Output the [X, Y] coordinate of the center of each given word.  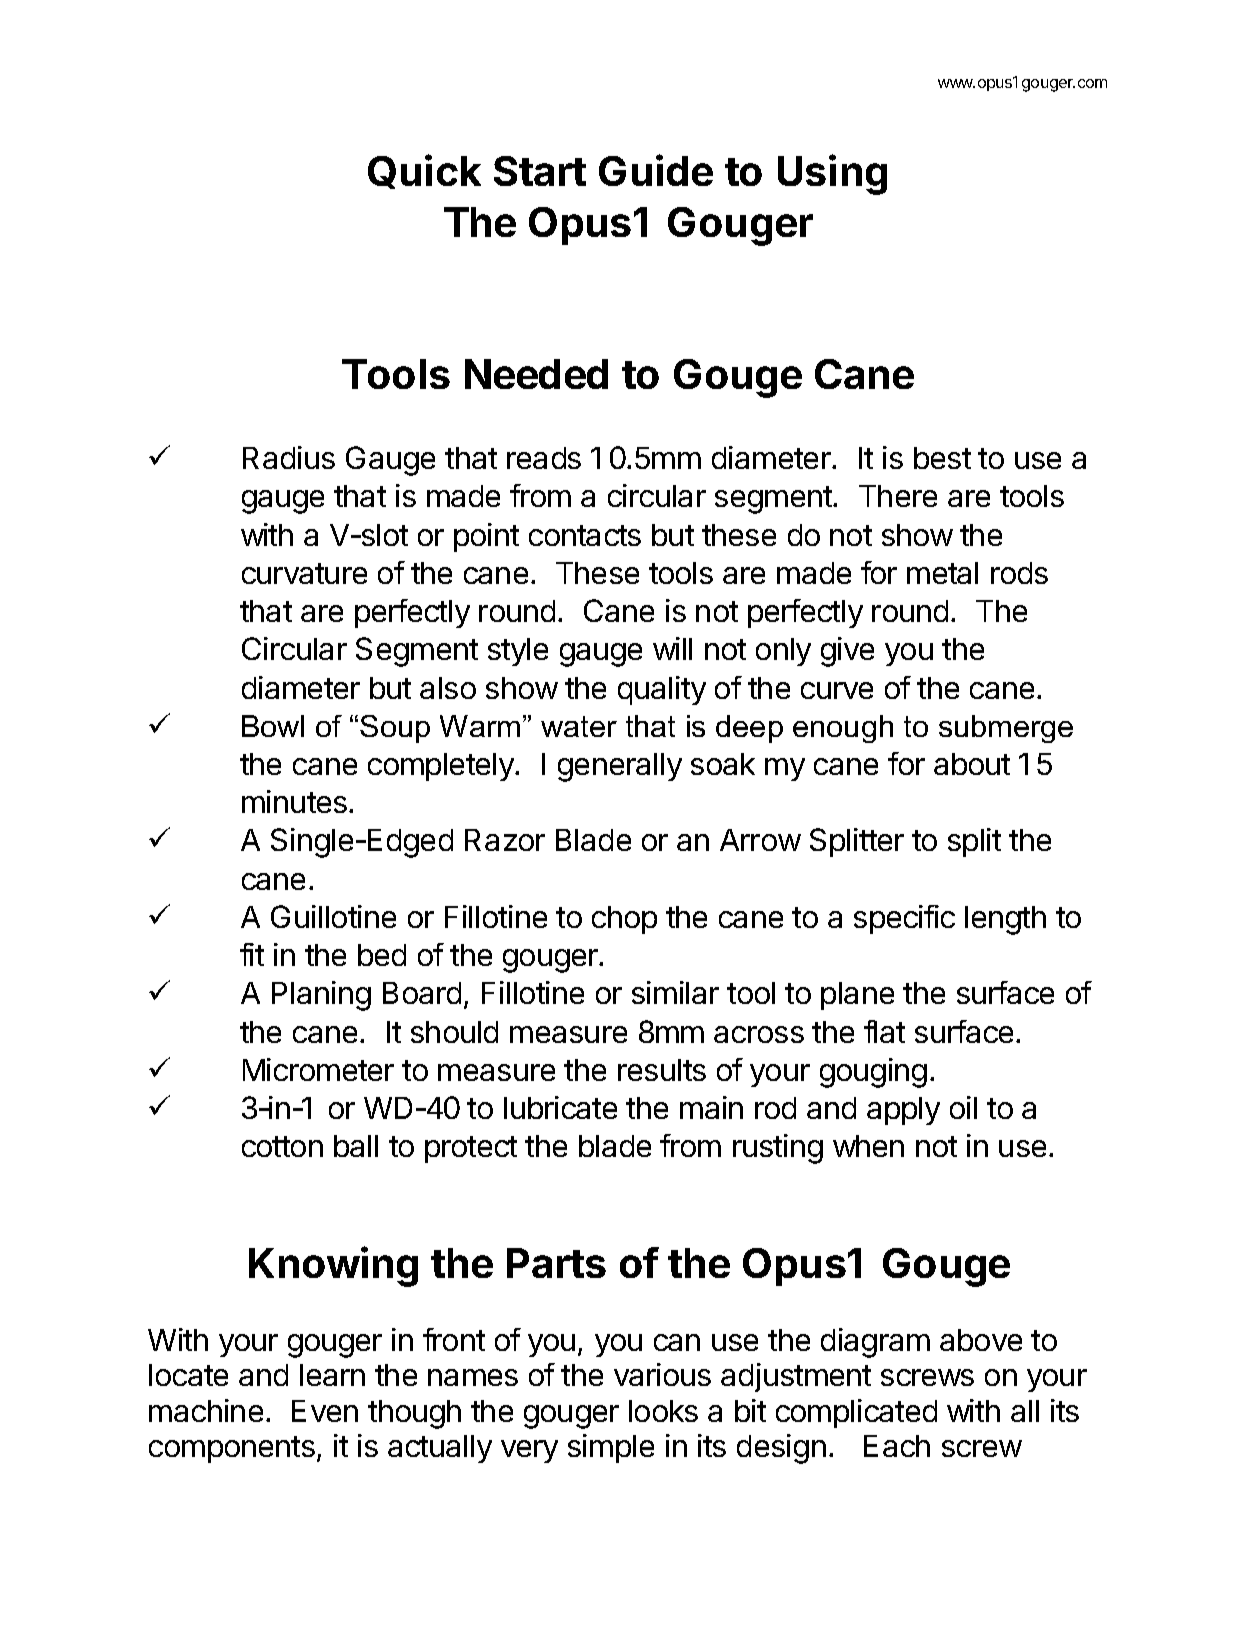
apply [903, 1111]
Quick [424, 171]
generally [620, 767]
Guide [656, 170]
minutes [294, 801]
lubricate [560, 1107]
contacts [585, 535]
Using [832, 174]
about [972, 764]
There [898, 496]
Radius [289, 457]
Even [325, 1411]
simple [611, 1448]
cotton [282, 1146]
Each [897, 1446]
